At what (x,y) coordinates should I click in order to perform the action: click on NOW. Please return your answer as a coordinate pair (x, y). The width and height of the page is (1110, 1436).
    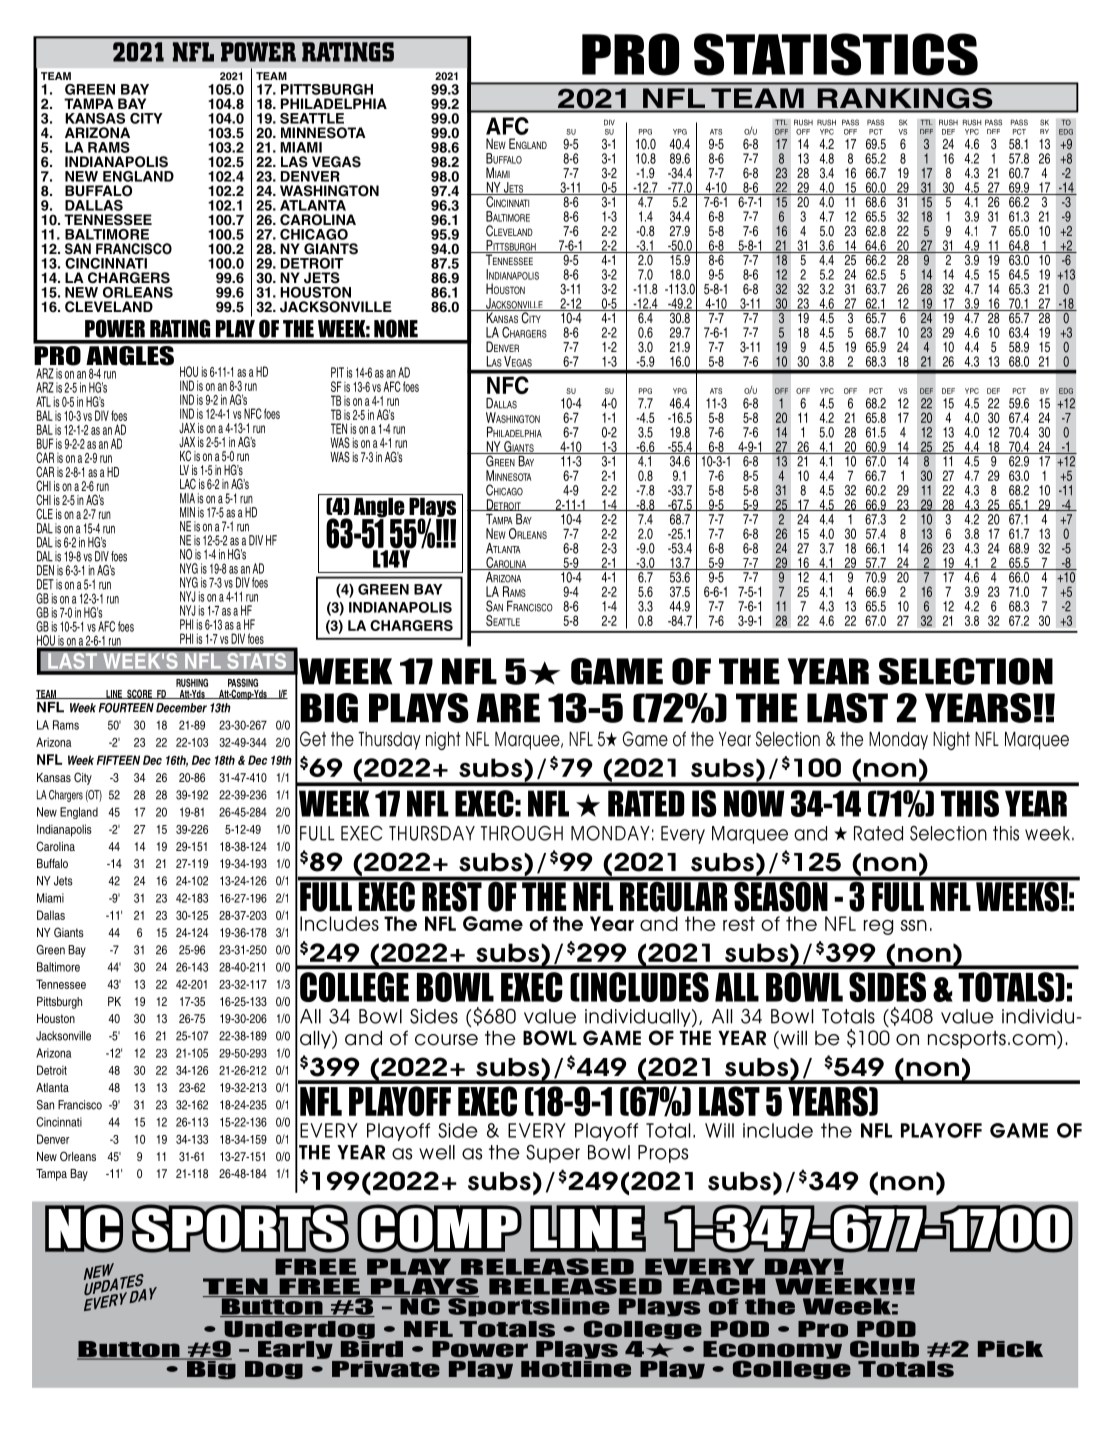
    Looking at the image, I should click on (754, 803).
